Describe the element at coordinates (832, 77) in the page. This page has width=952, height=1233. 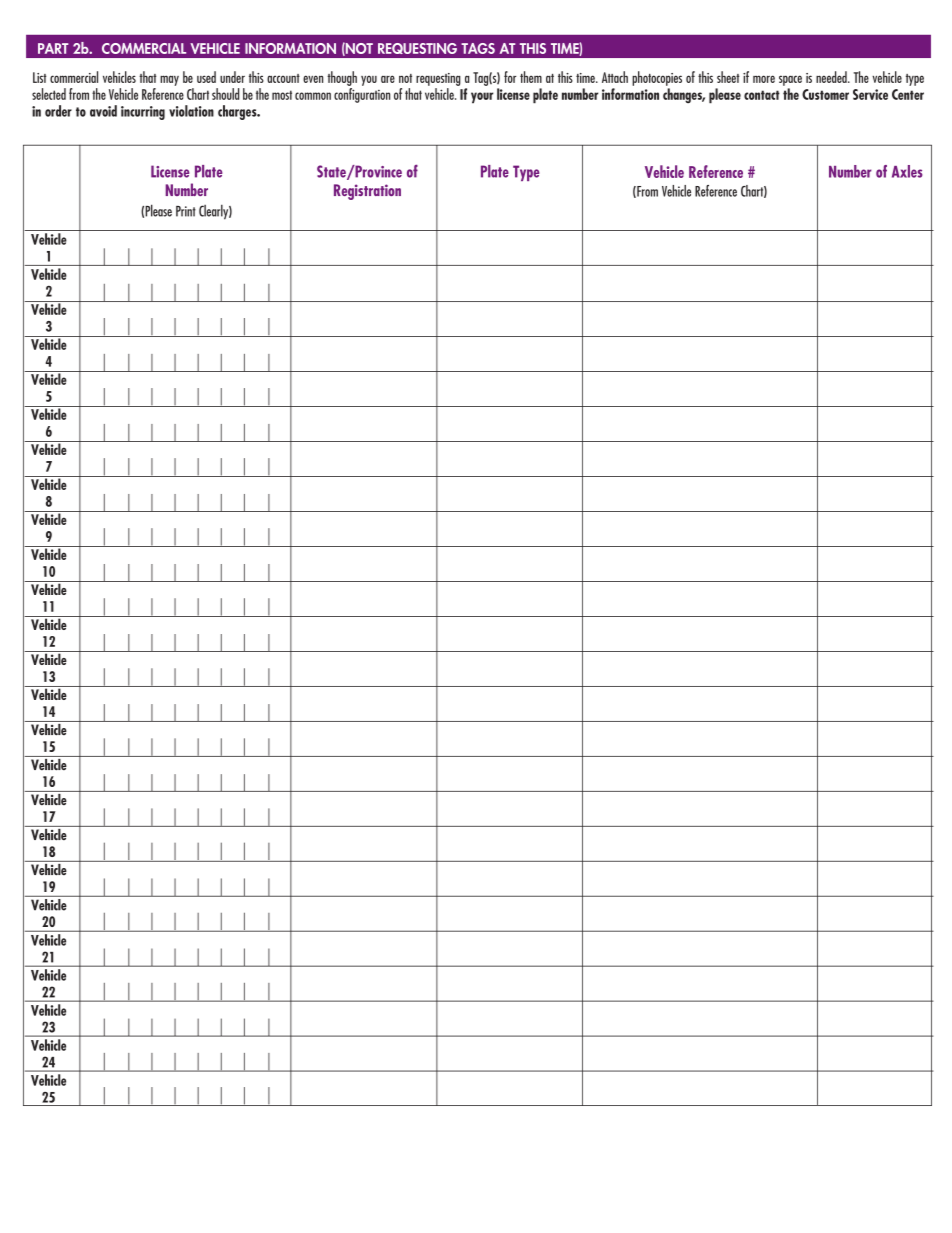
I see `needed` at that location.
